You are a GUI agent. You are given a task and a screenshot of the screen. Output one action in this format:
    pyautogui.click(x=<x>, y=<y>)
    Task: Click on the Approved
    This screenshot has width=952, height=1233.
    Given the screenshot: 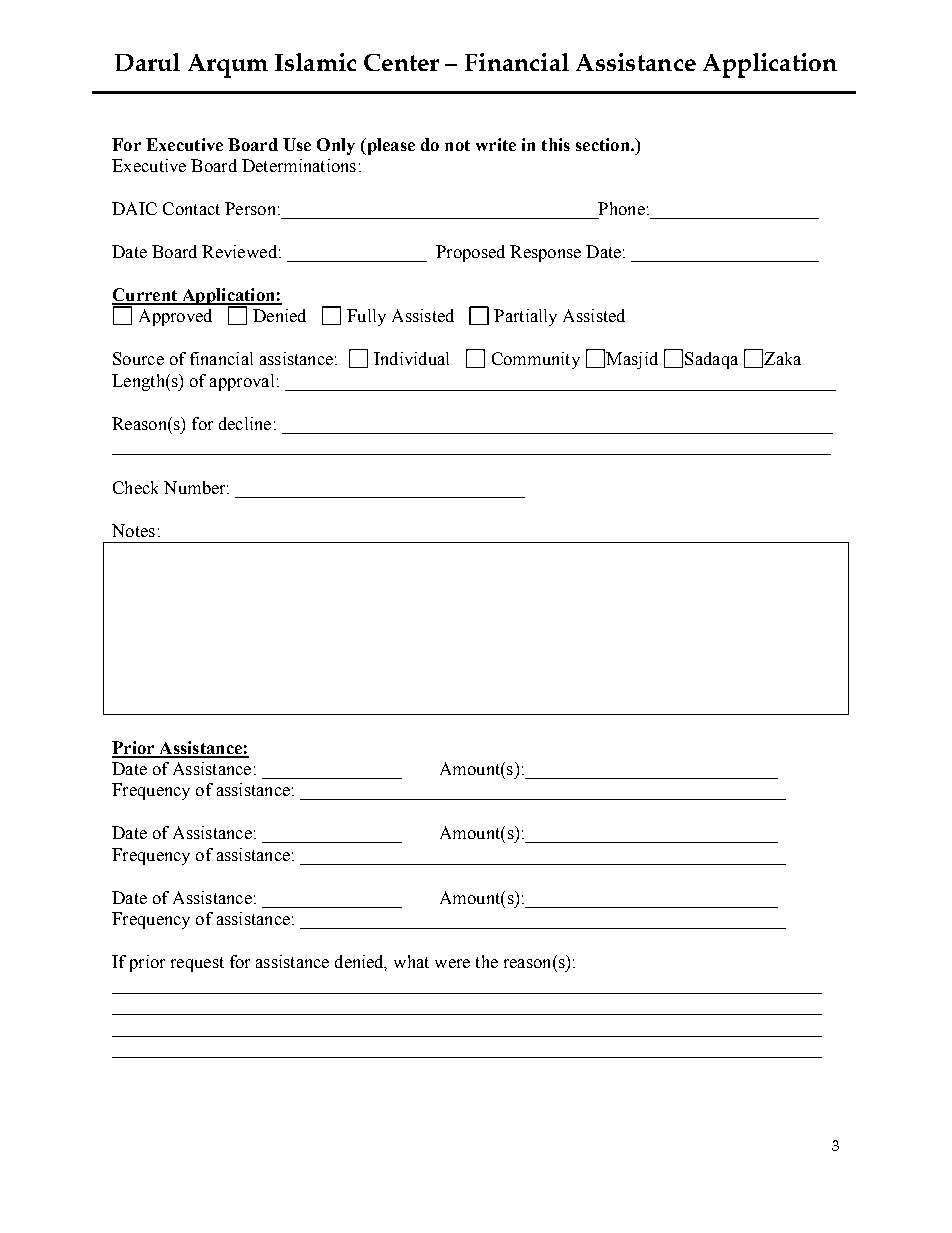 What is the action you would take?
    pyautogui.click(x=175, y=317)
